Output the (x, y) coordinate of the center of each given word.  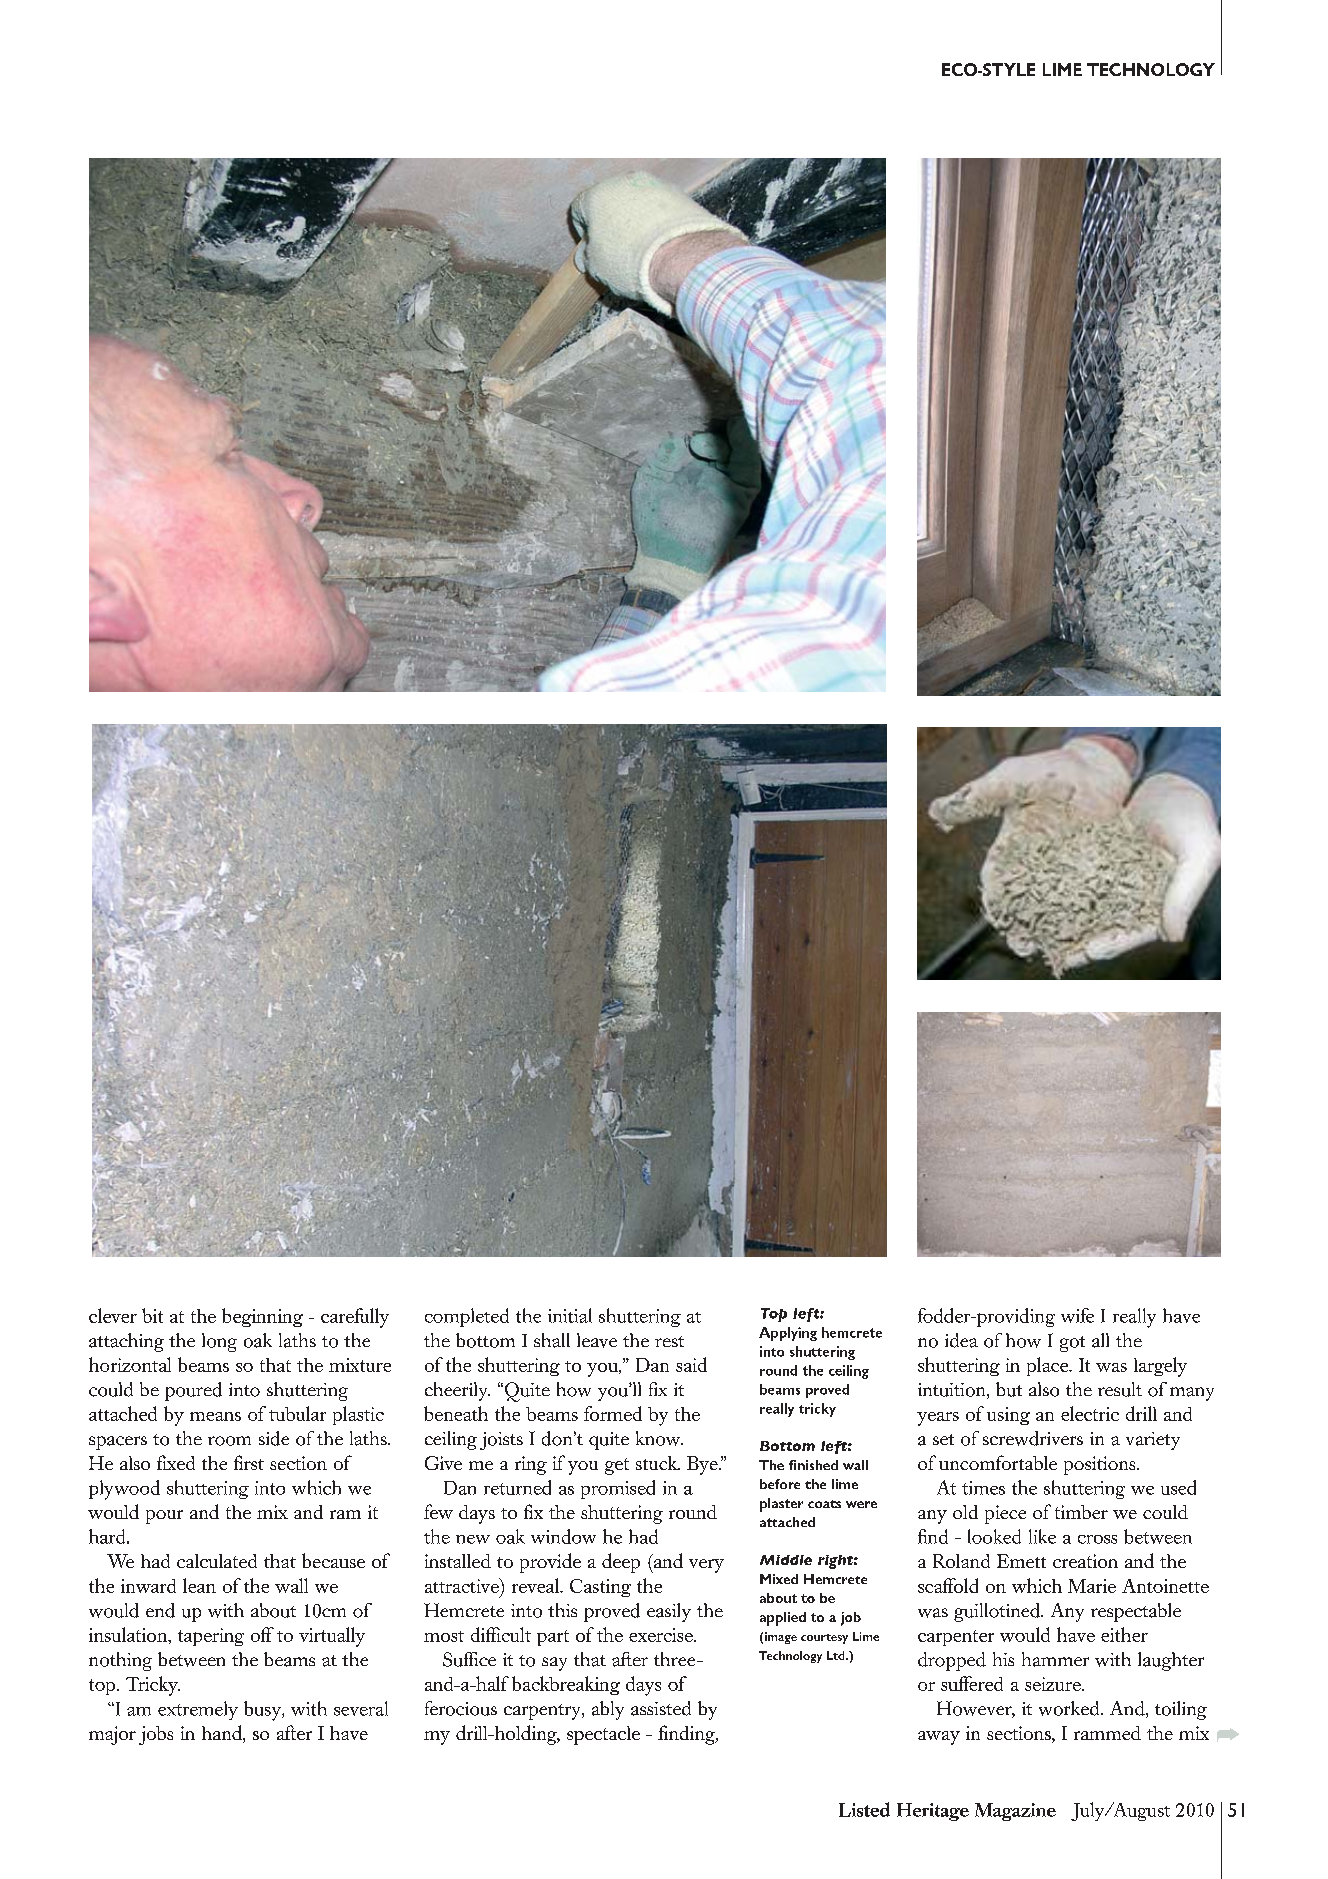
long (219, 1342)
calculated (217, 1561)
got (1072, 1344)
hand (223, 1734)
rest (669, 1341)
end (160, 1610)
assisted (661, 1708)
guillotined (998, 1612)
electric (1090, 1413)
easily (669, 1612)
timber (1081, 1512)
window (563, 1536)
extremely (198, 1710)
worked (1070, 1708)
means (215, 1416)
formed (613, 1413)
